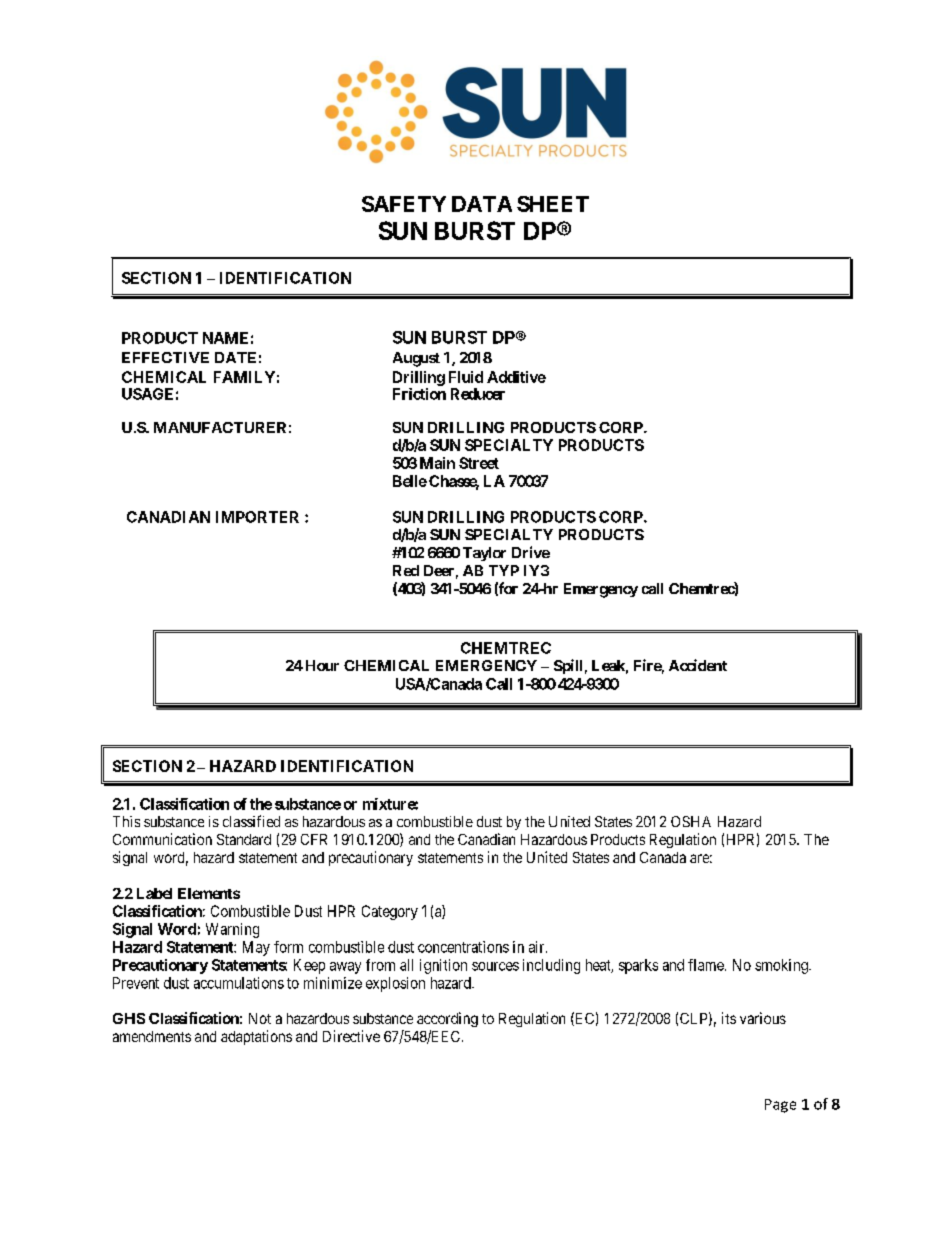 The height and width of the image is (1233, 952). What do you see at coordinates (504, 570) in the image?
I see `TYP` at bounding box center [504, 570].
